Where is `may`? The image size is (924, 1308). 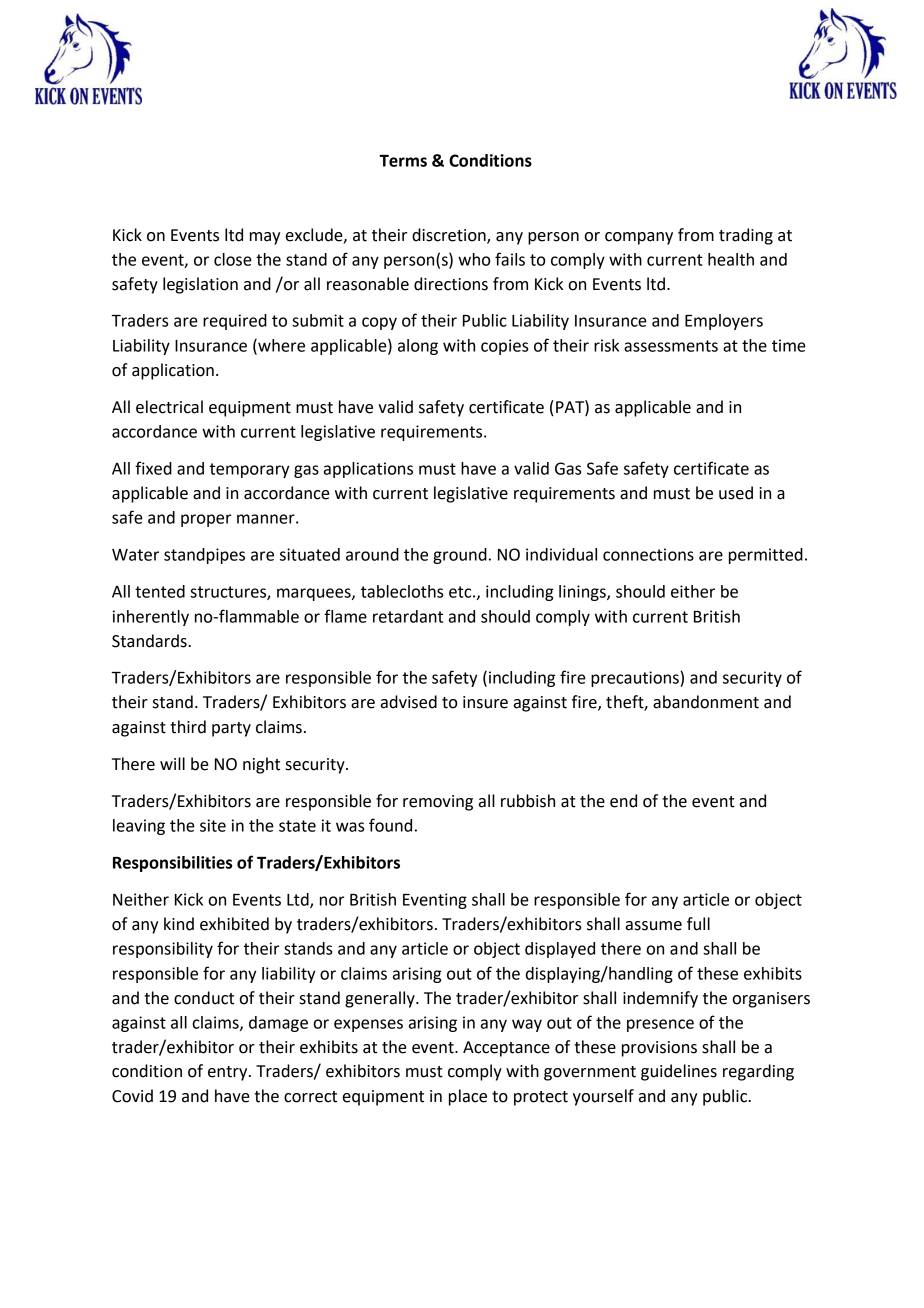 may is located at coordinates (265, 238).
